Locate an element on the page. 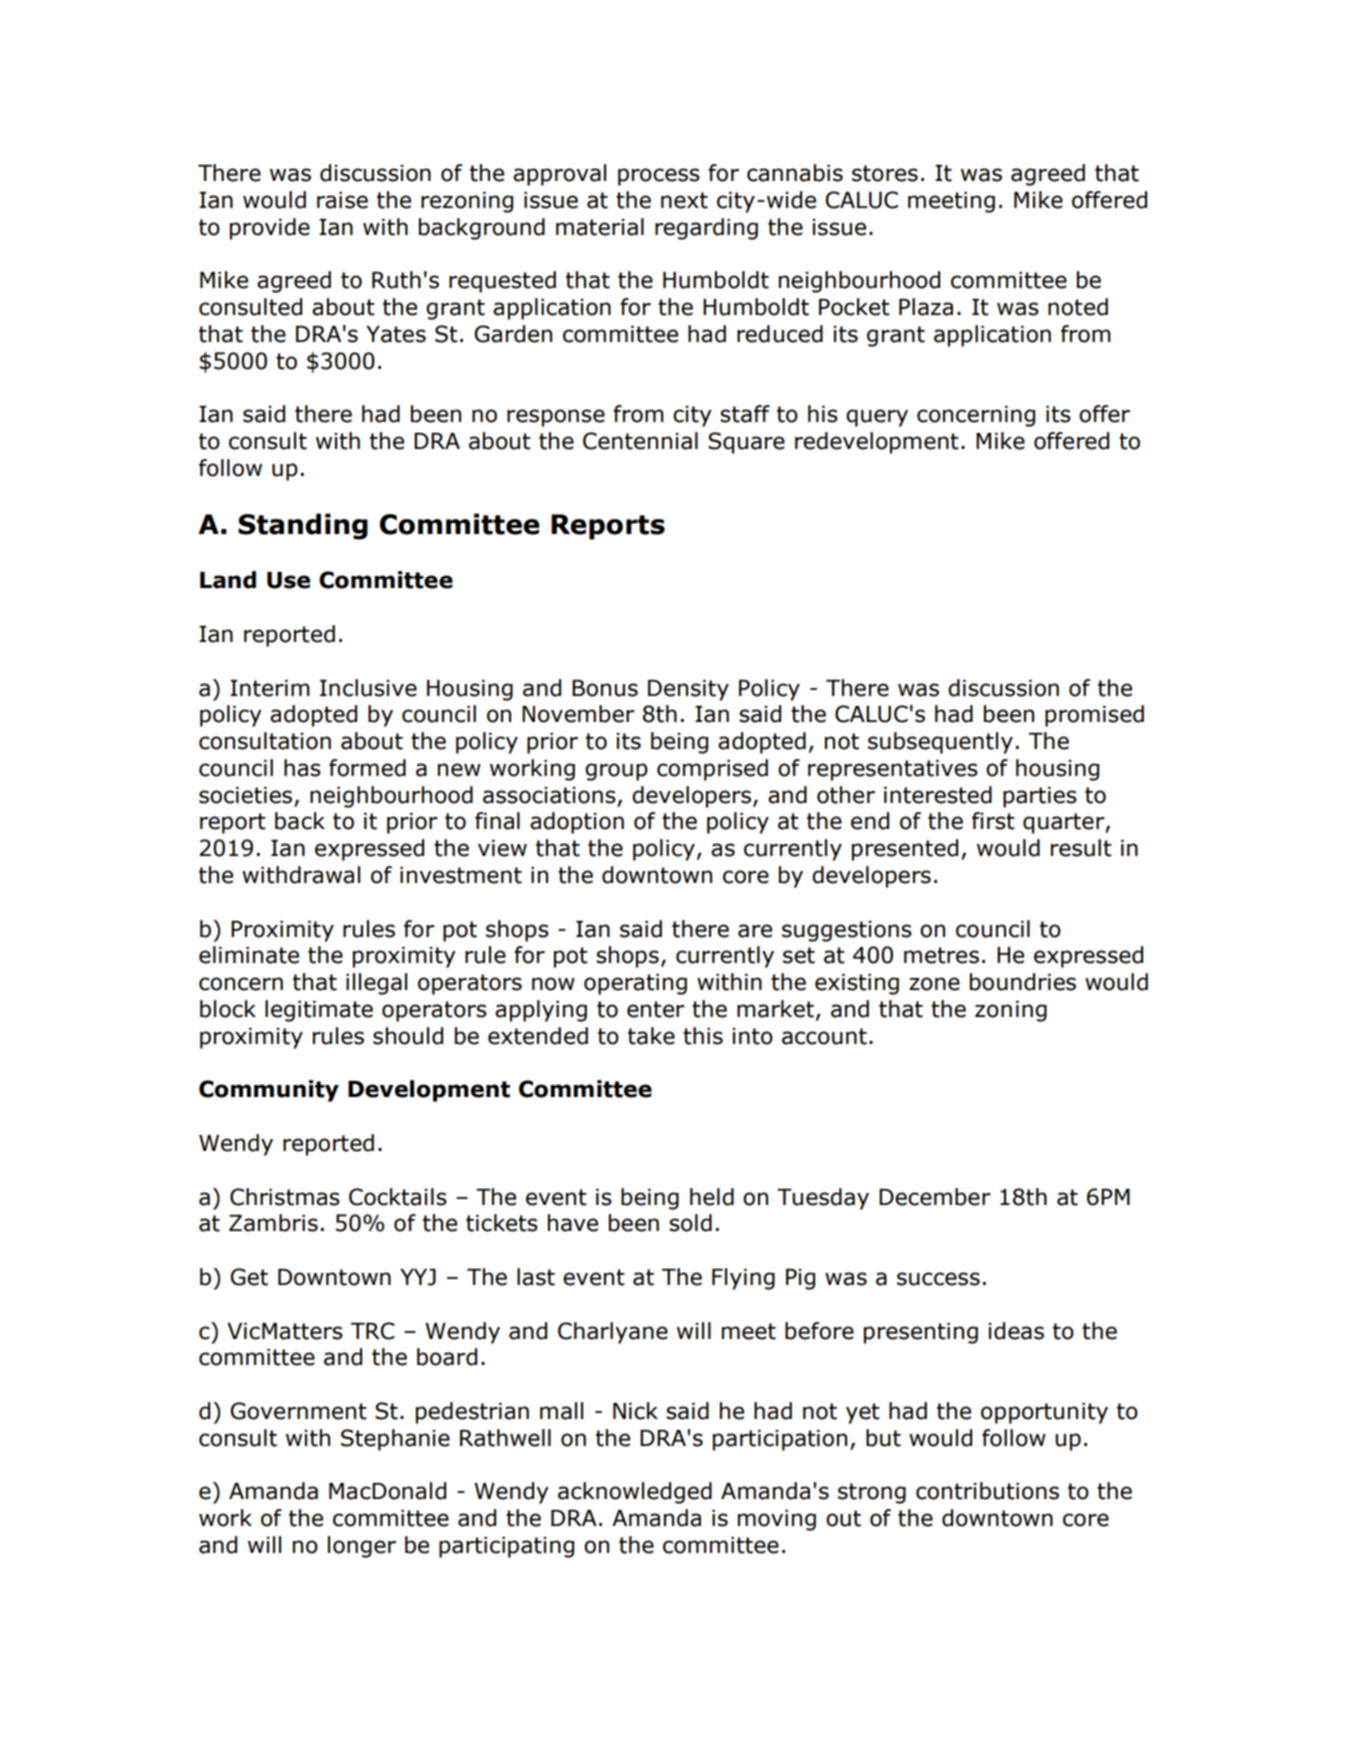 The image size is (1349, 1746). raise is located at coordinates (342, 200).
